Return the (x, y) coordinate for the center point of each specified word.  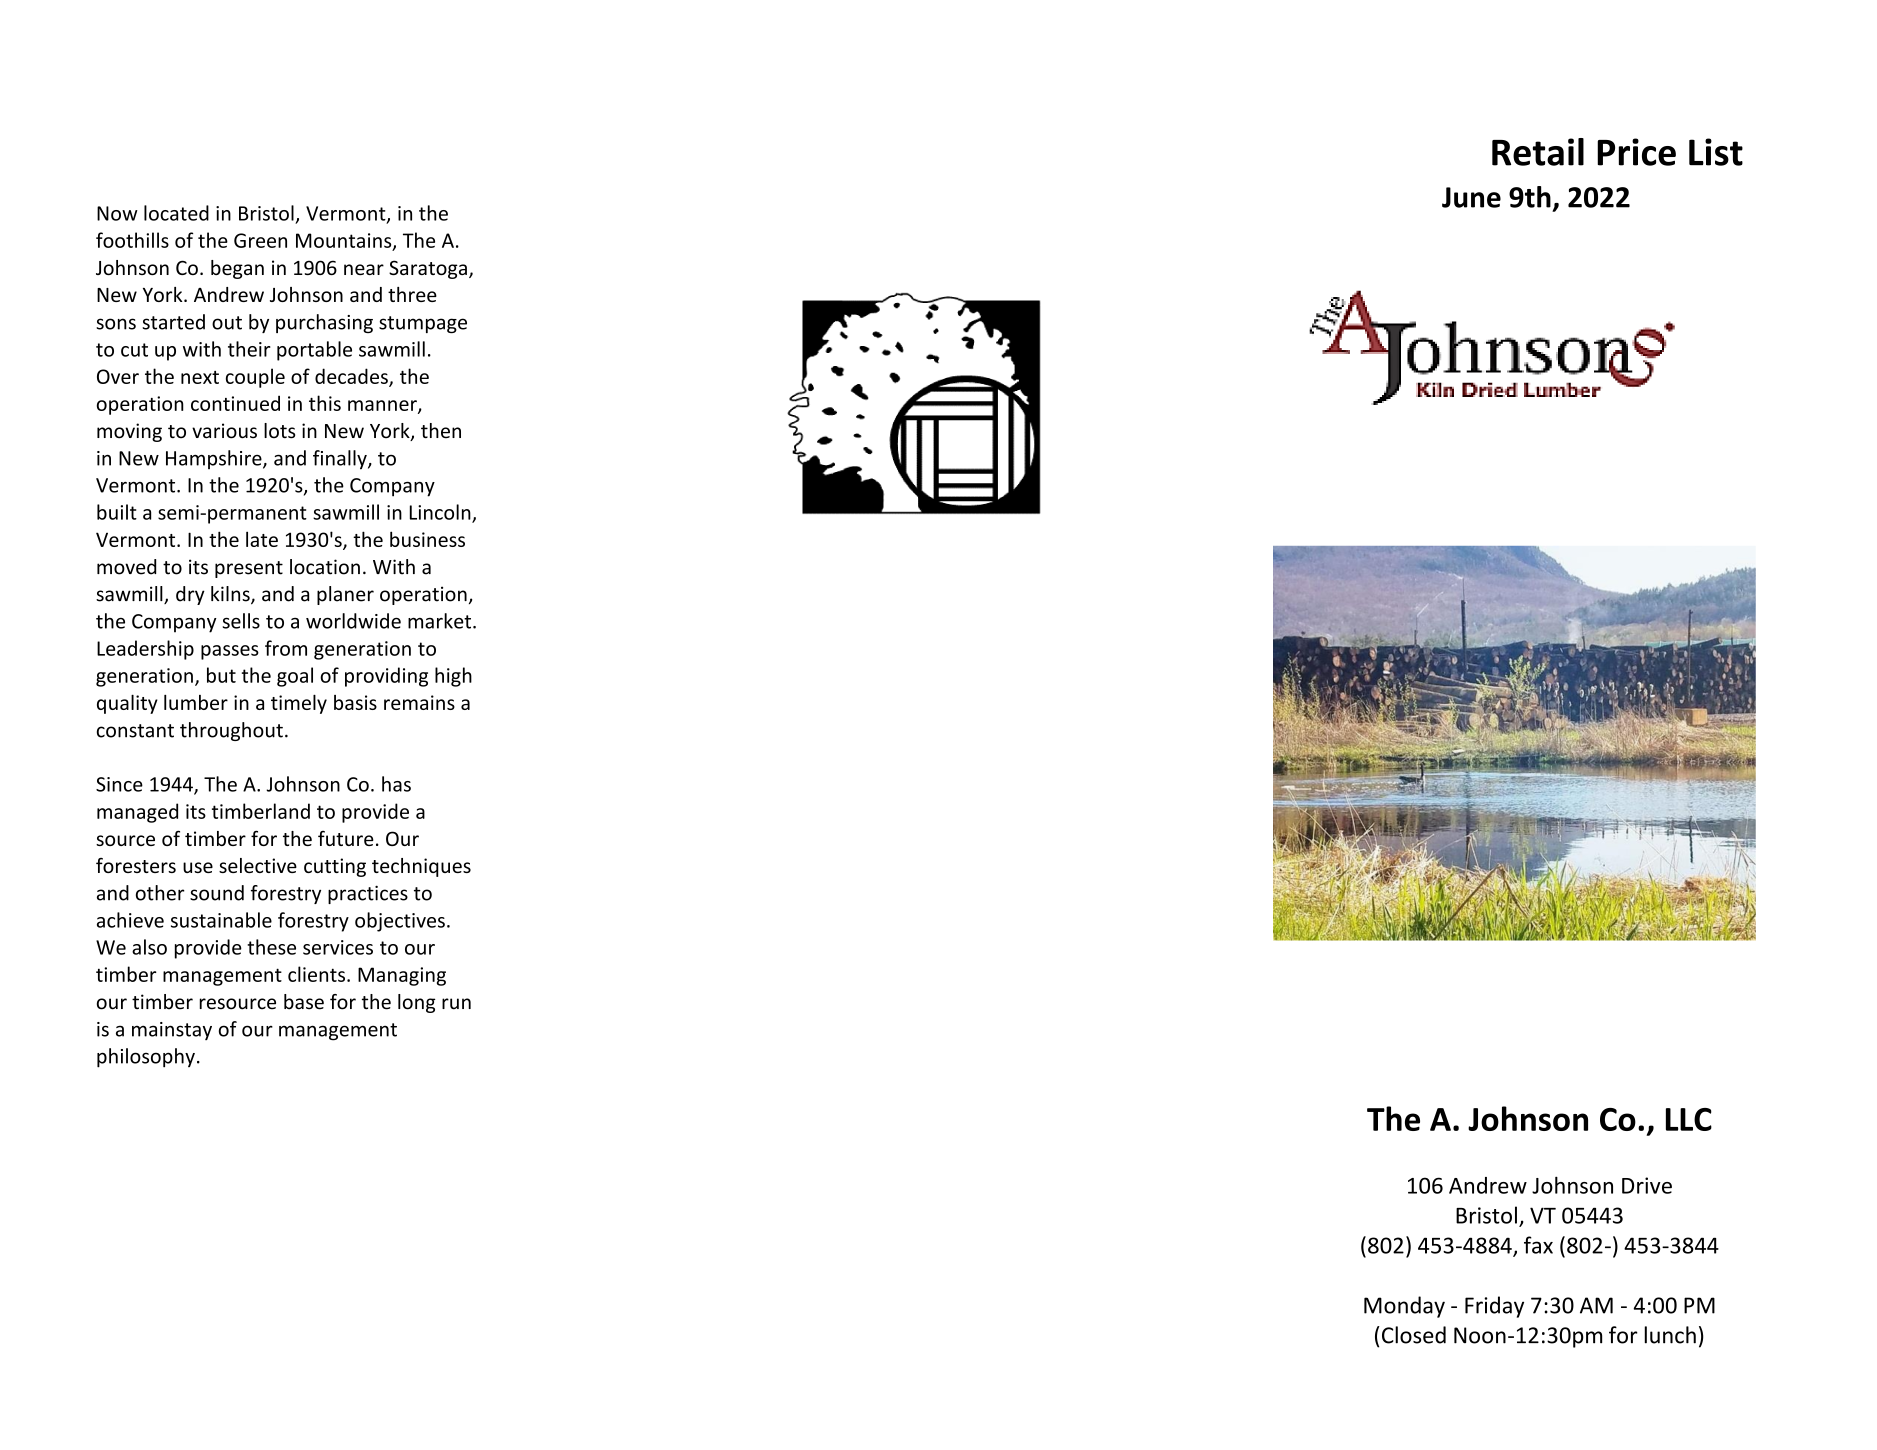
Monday (1404, 1307)
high (453, 677)
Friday (1494, 1307)
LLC (1689, 1119)
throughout (231, 731)
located (176, 213)
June (1471, 197)
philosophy (146, 1058)
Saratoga (428, 269)
